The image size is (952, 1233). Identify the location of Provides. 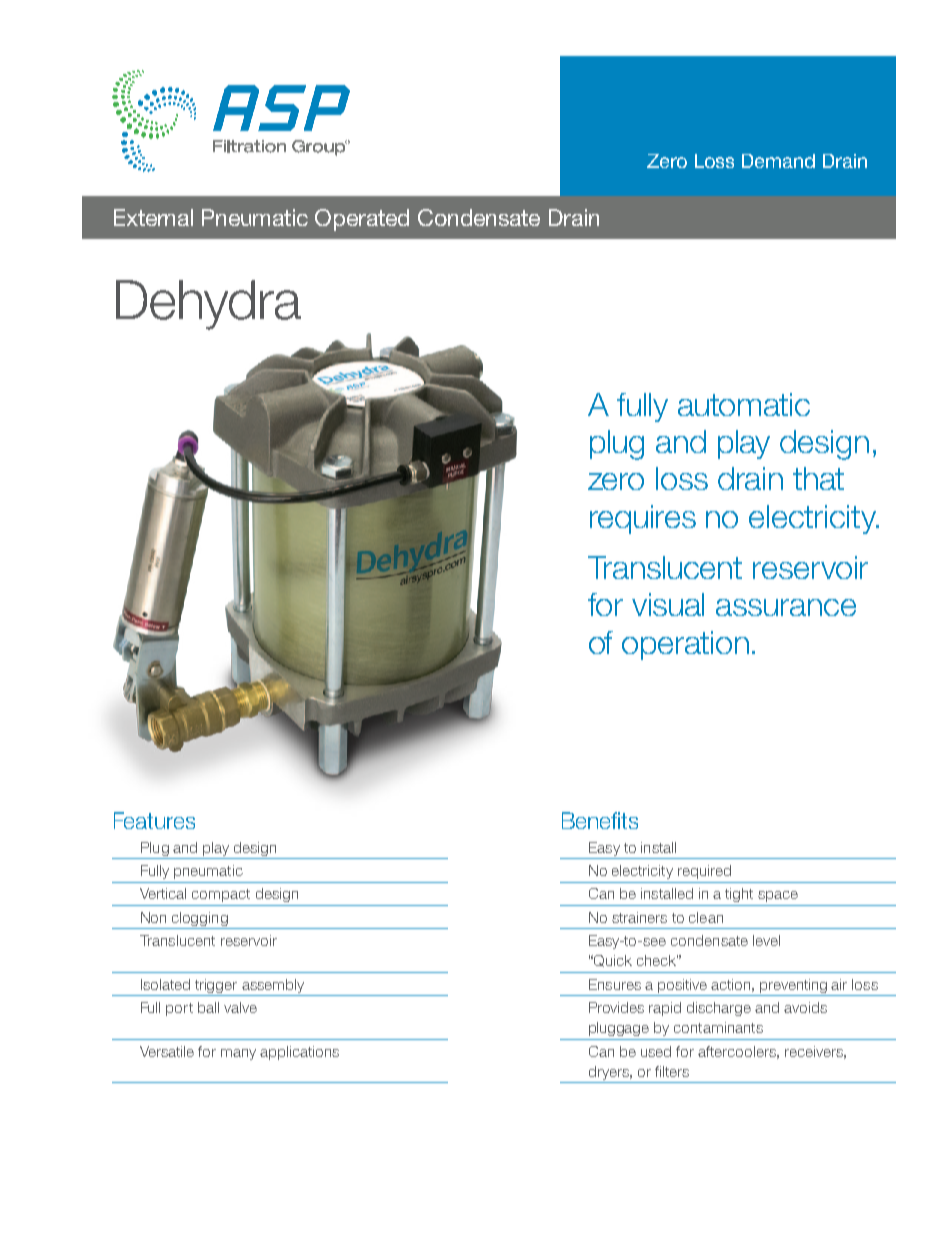
(616, 1007).
